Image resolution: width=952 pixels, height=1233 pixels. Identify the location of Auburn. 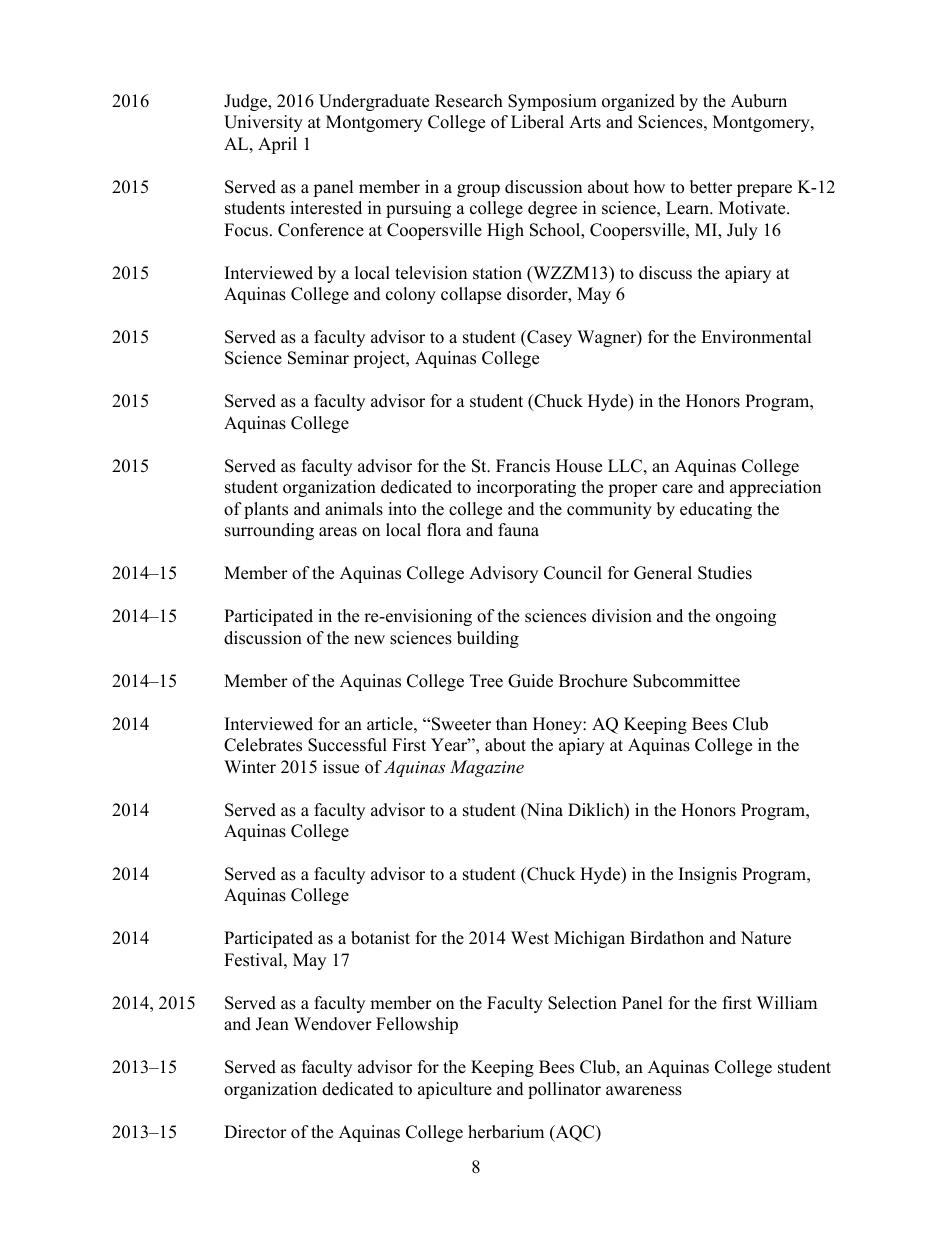
(759, 101).
